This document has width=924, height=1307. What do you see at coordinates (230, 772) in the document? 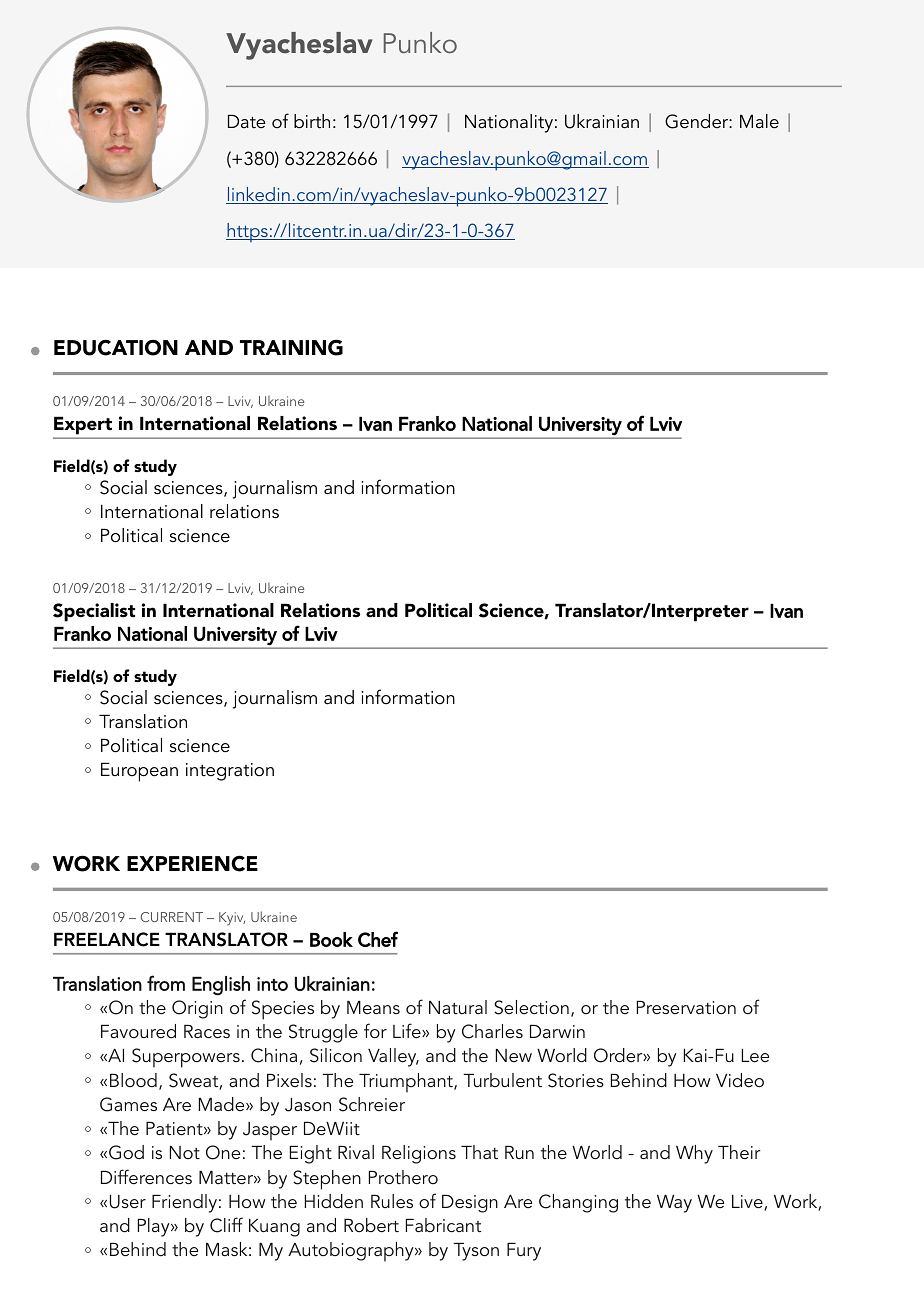
I see `integration` at bounding box center [230, 772].
